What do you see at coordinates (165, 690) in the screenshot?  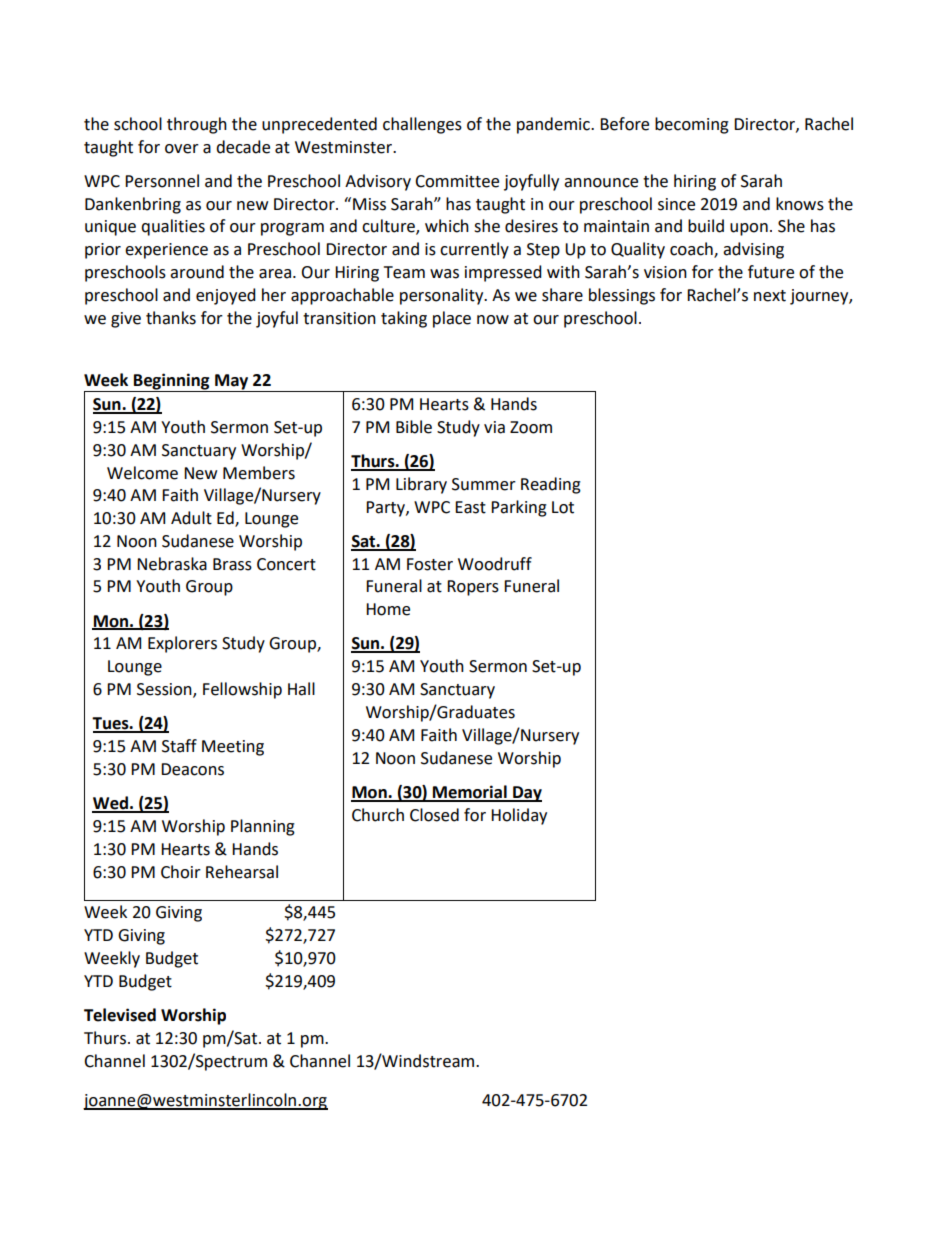 I see `Session` at bounding box center [165, 690].
